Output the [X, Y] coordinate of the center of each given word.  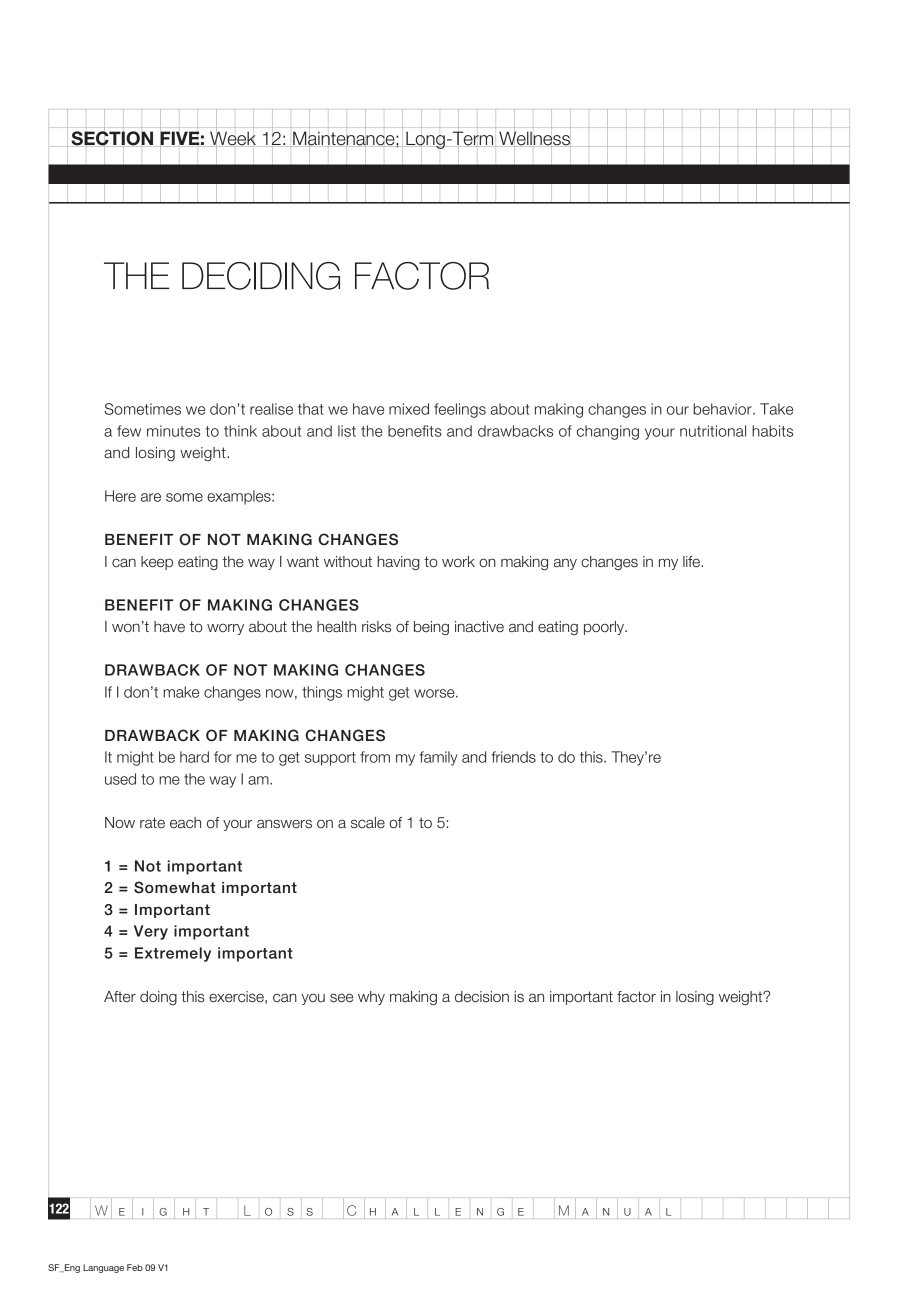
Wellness [535, 139]
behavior [723, 409]
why [371, 998]
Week [233, 139]
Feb [135, 1267]
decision [482, 997]
